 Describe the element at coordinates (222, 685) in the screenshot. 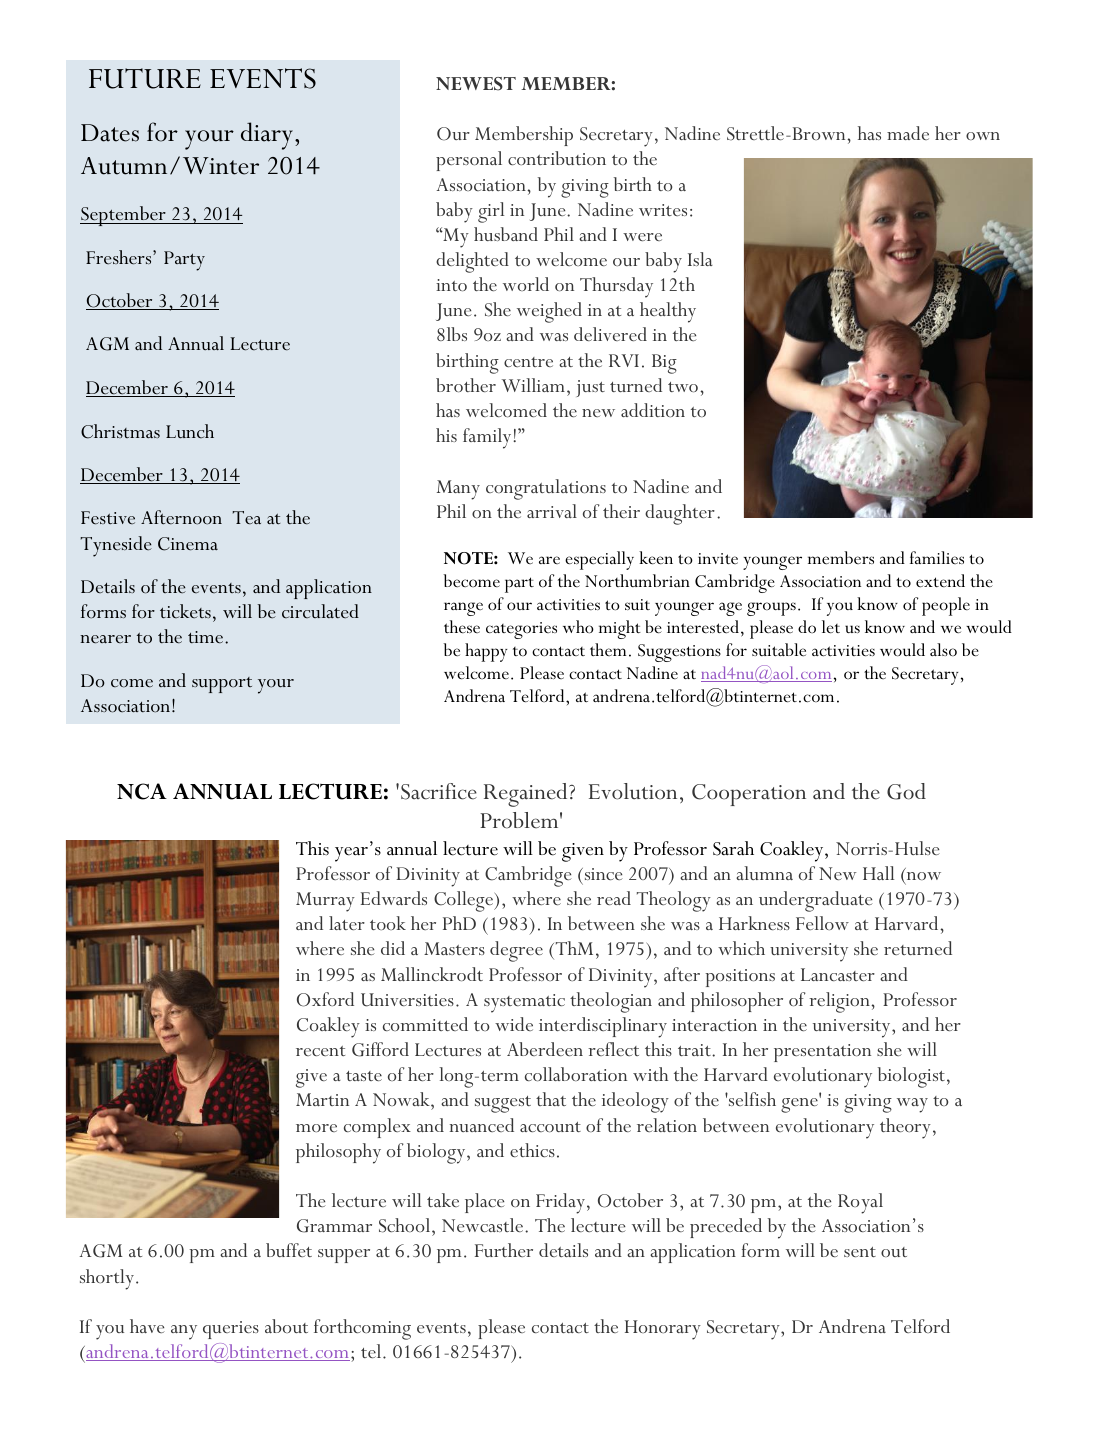

I see `support` at that location.
